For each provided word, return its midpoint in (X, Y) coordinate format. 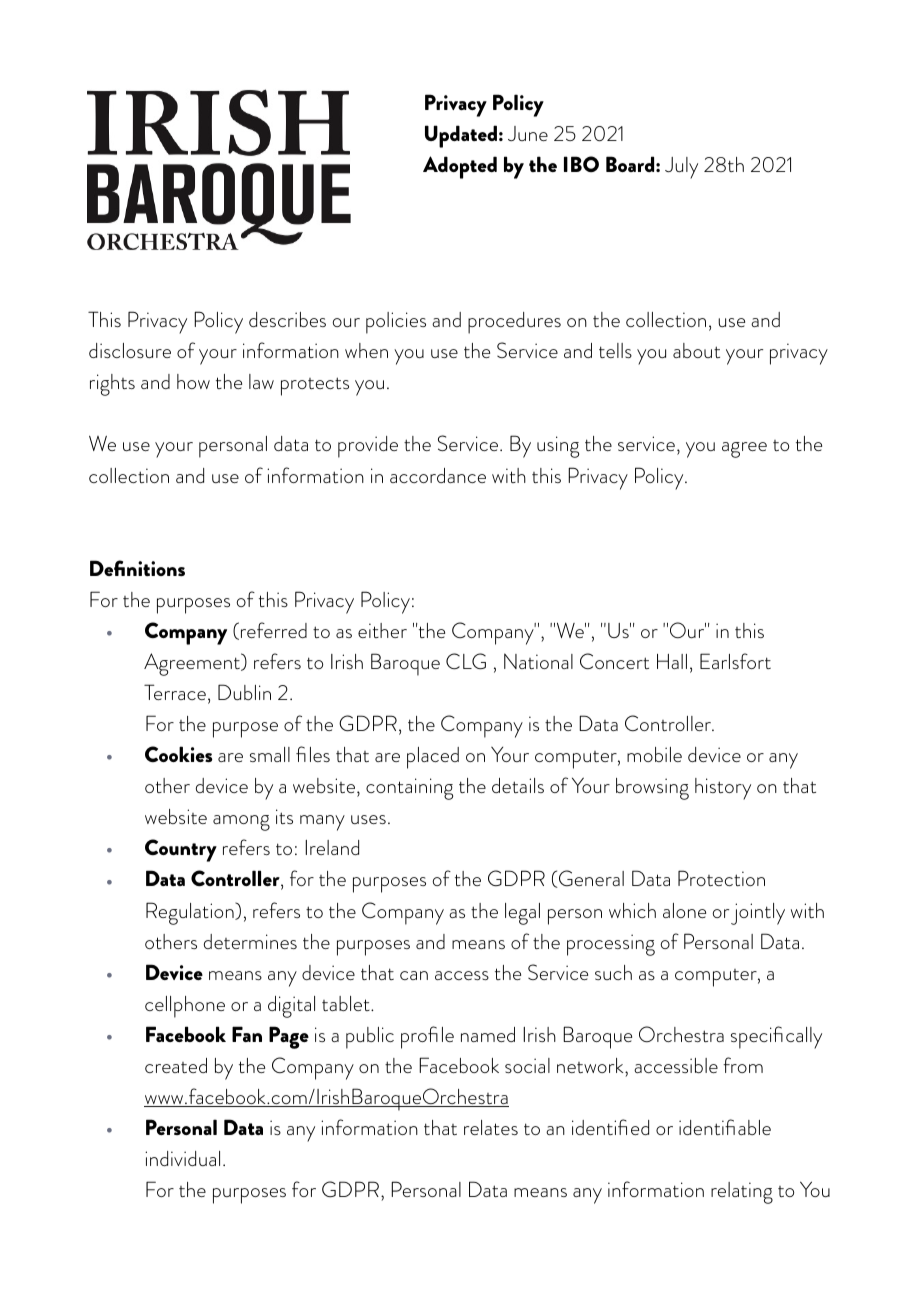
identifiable (725, 1127)
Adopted (460, 167)
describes (287, 319)
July (681, 168)
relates (491, 1127)
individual (182, 1158)
